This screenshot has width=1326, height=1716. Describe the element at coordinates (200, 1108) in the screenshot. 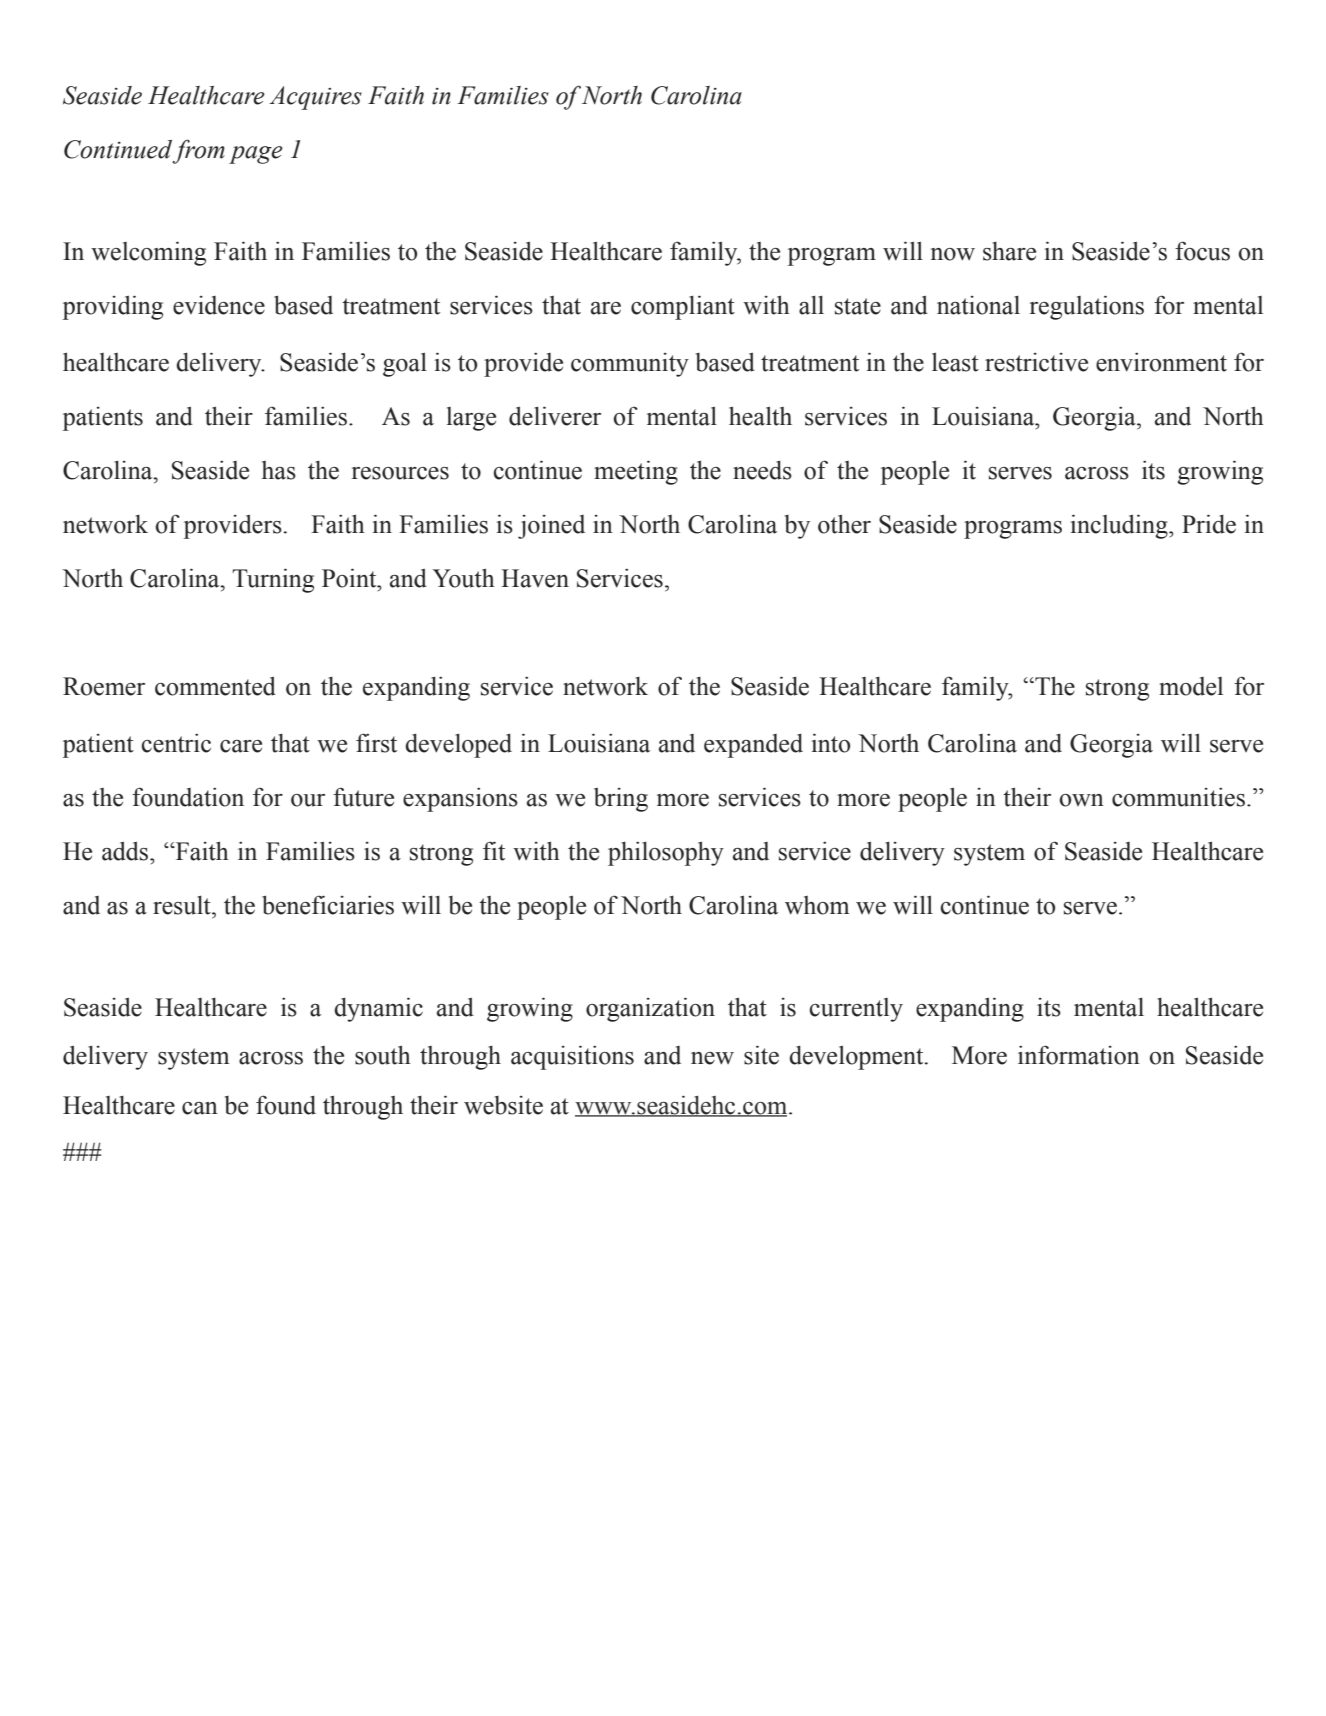

I see `can` at that location.
